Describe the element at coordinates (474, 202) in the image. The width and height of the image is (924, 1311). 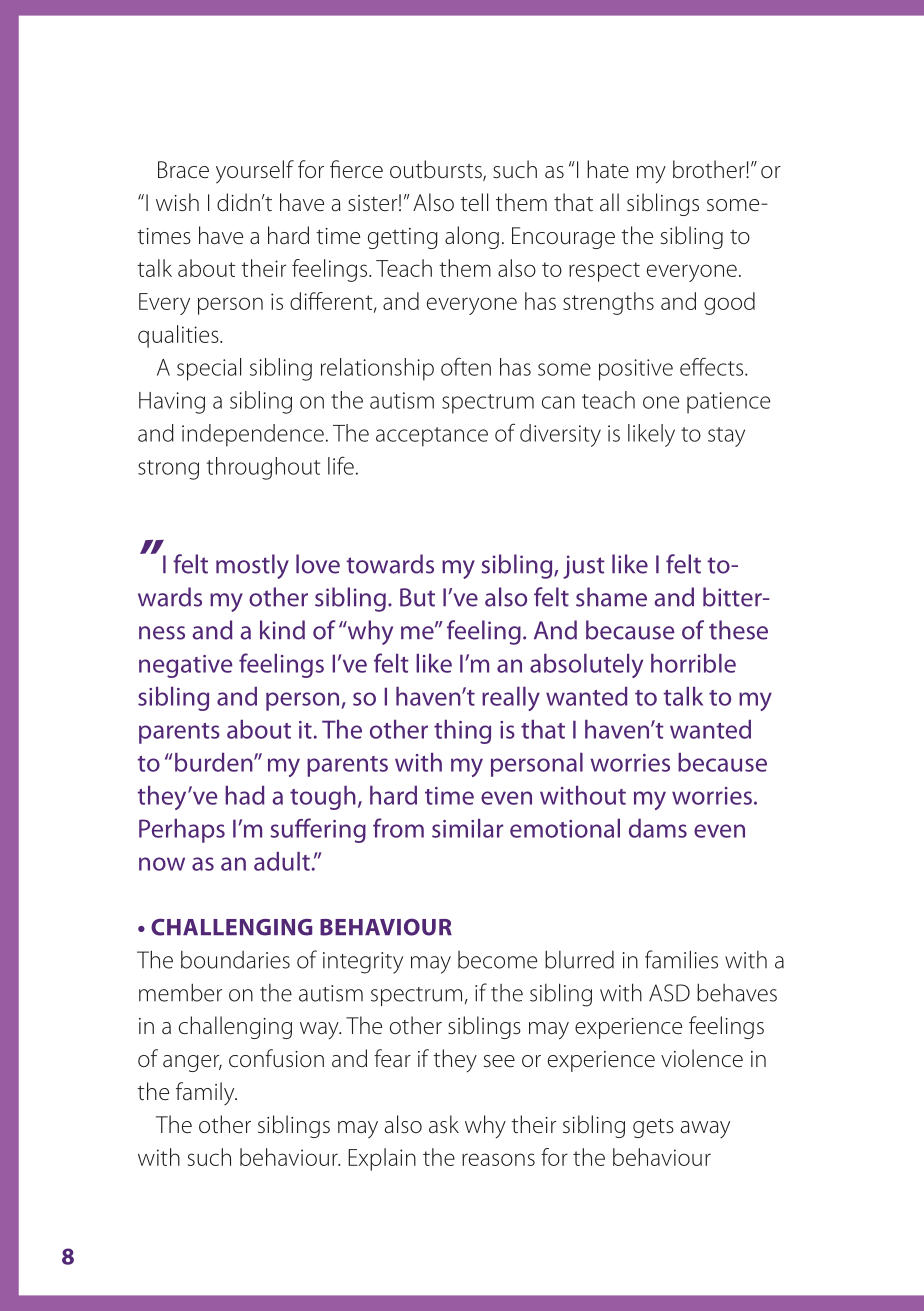
I see `tell` at that location.
